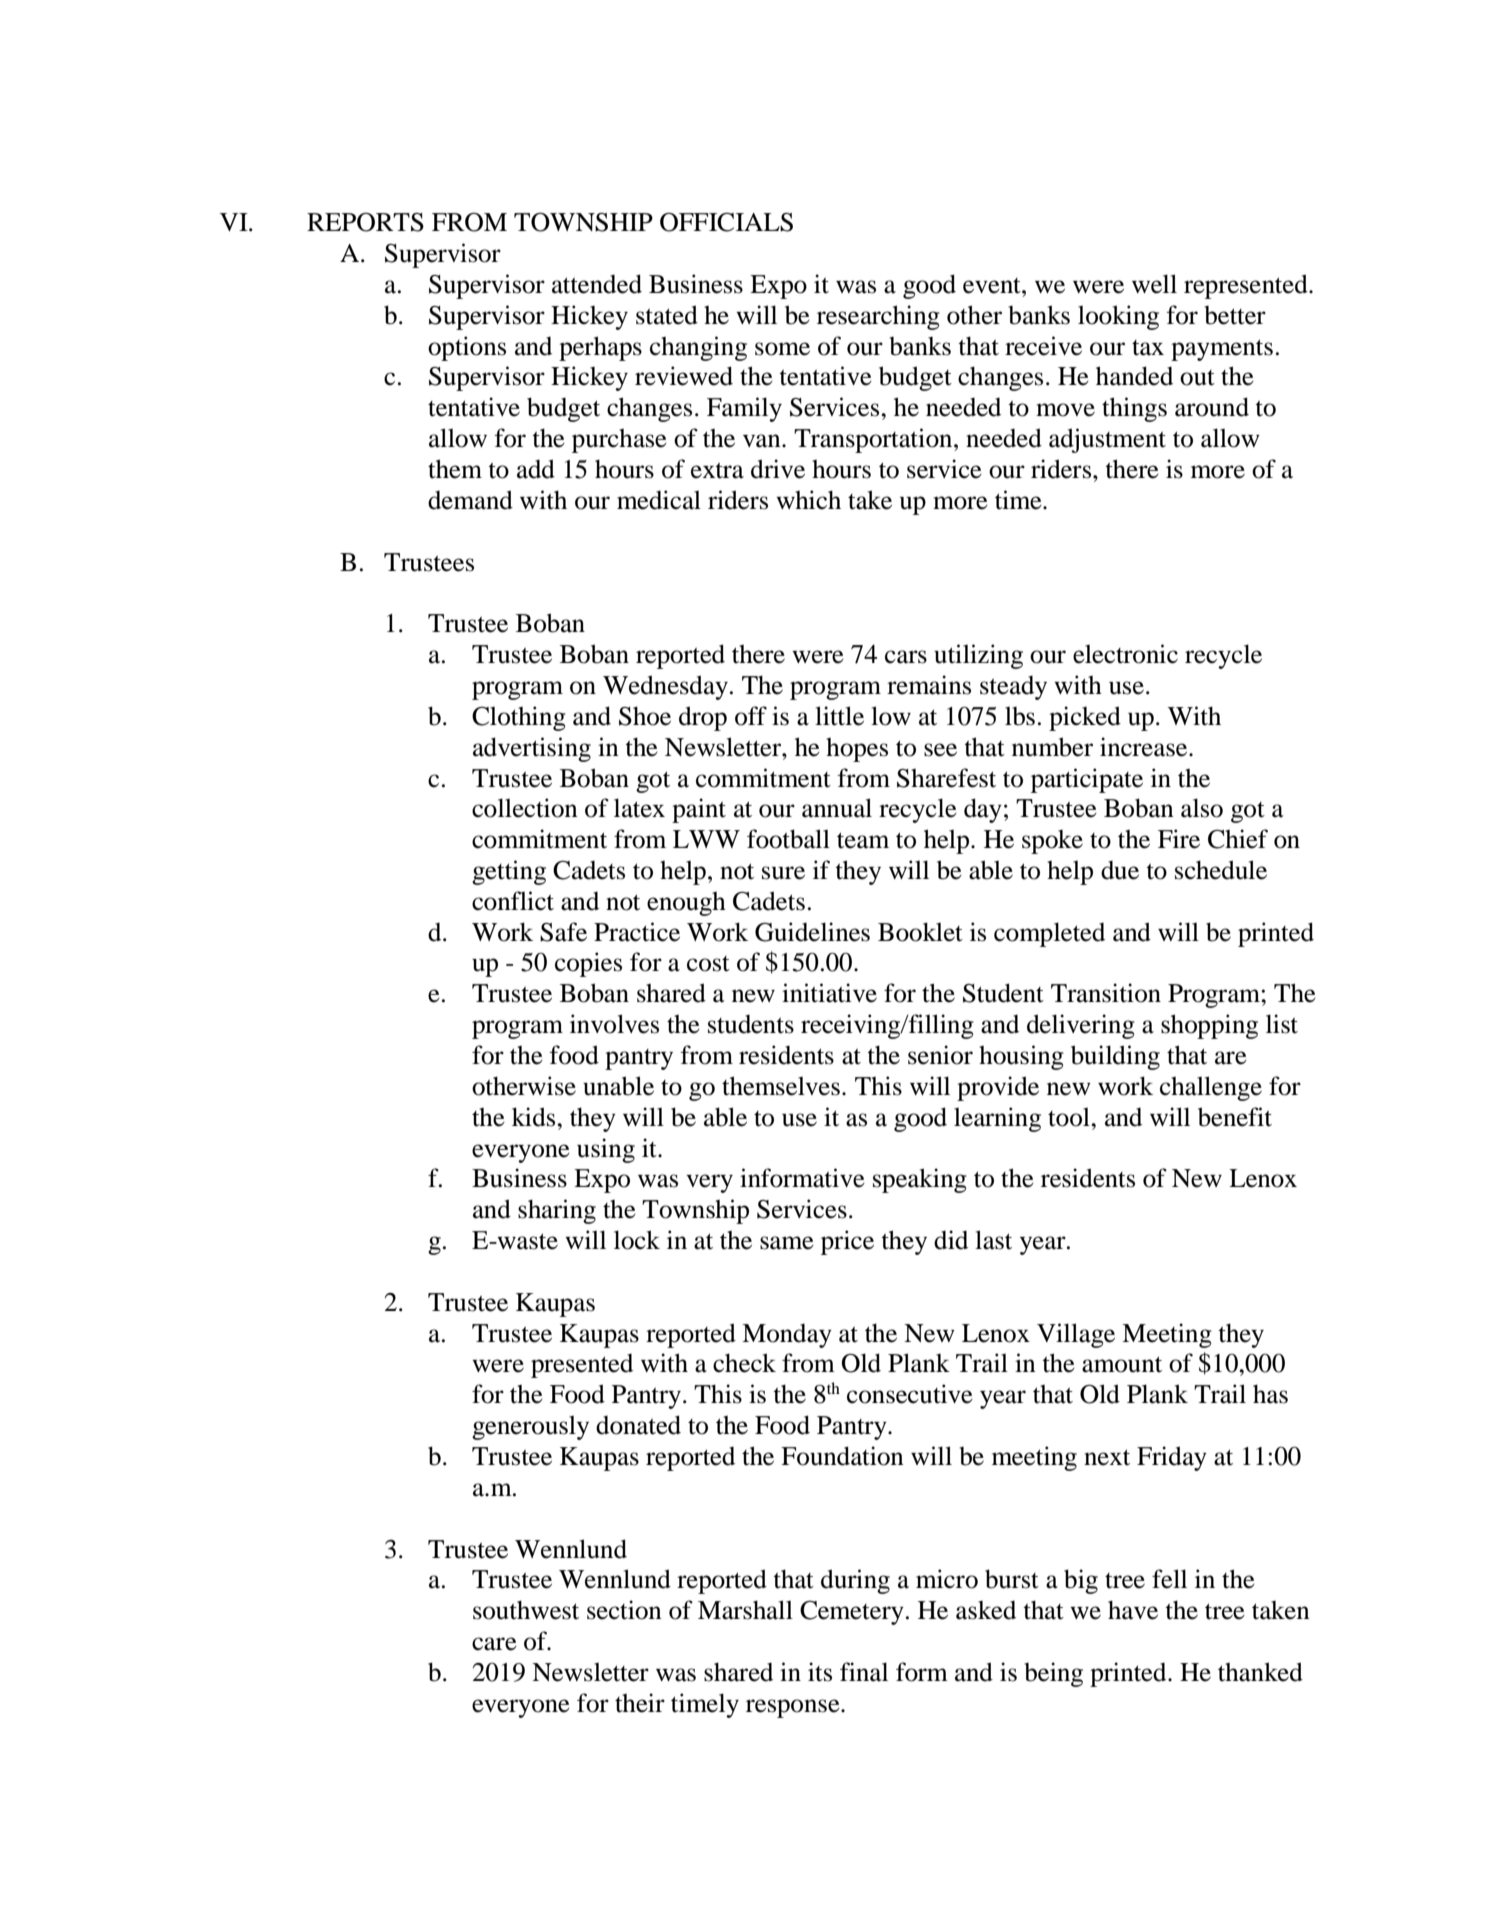 This page has height=1931, width=1492. I want to click on conflict, so click(513, 901).
